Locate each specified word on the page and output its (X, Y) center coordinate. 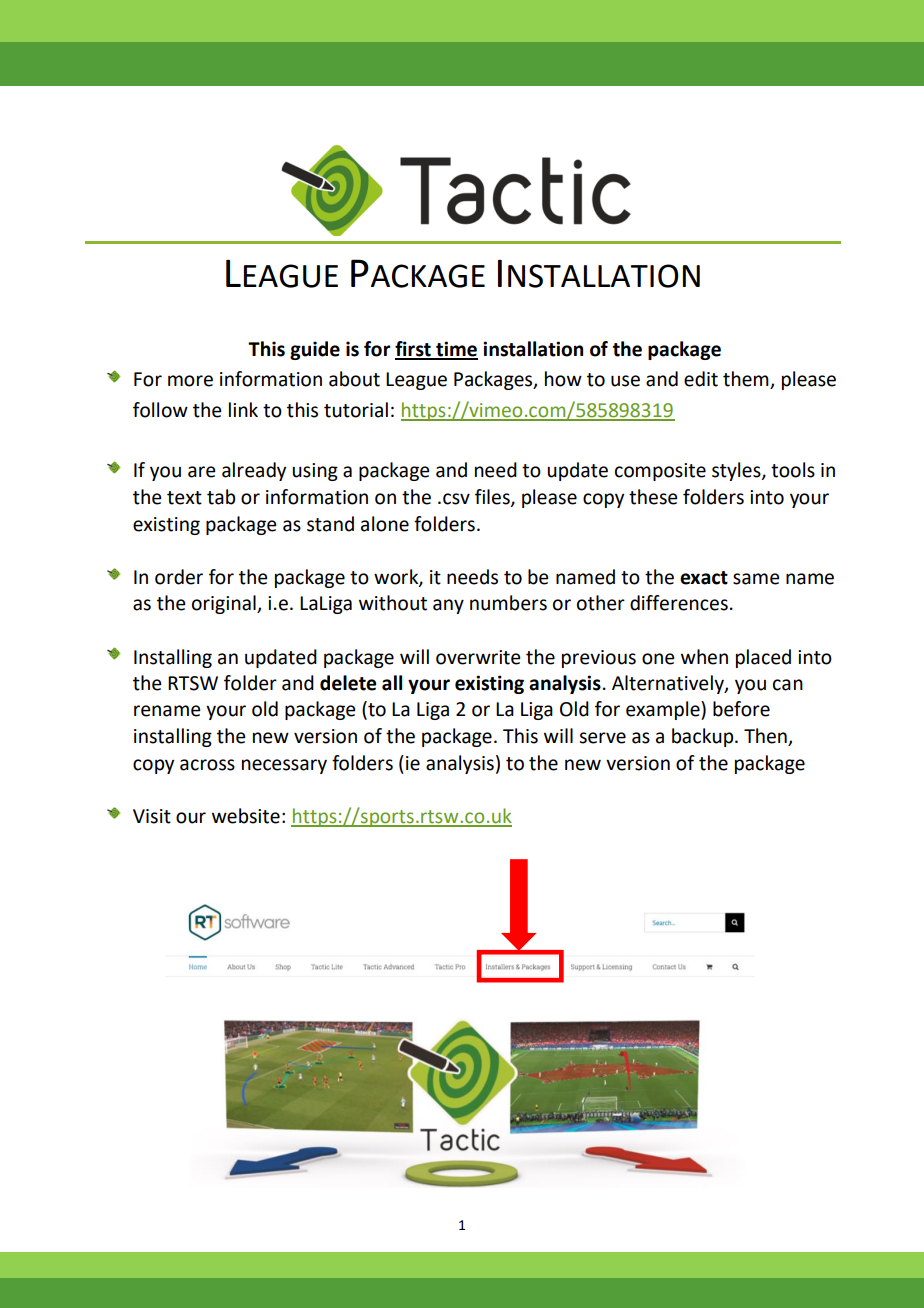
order (179, 577)
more (190, 381)
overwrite (478, 657)
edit (701, 379)
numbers (508, 603)
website (246, 816)
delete (348, 683)
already (254, 471)
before (741, 709)
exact (704, 578)
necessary (284, 766)
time (456, 350)
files (493, 498)
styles (737, 471)
